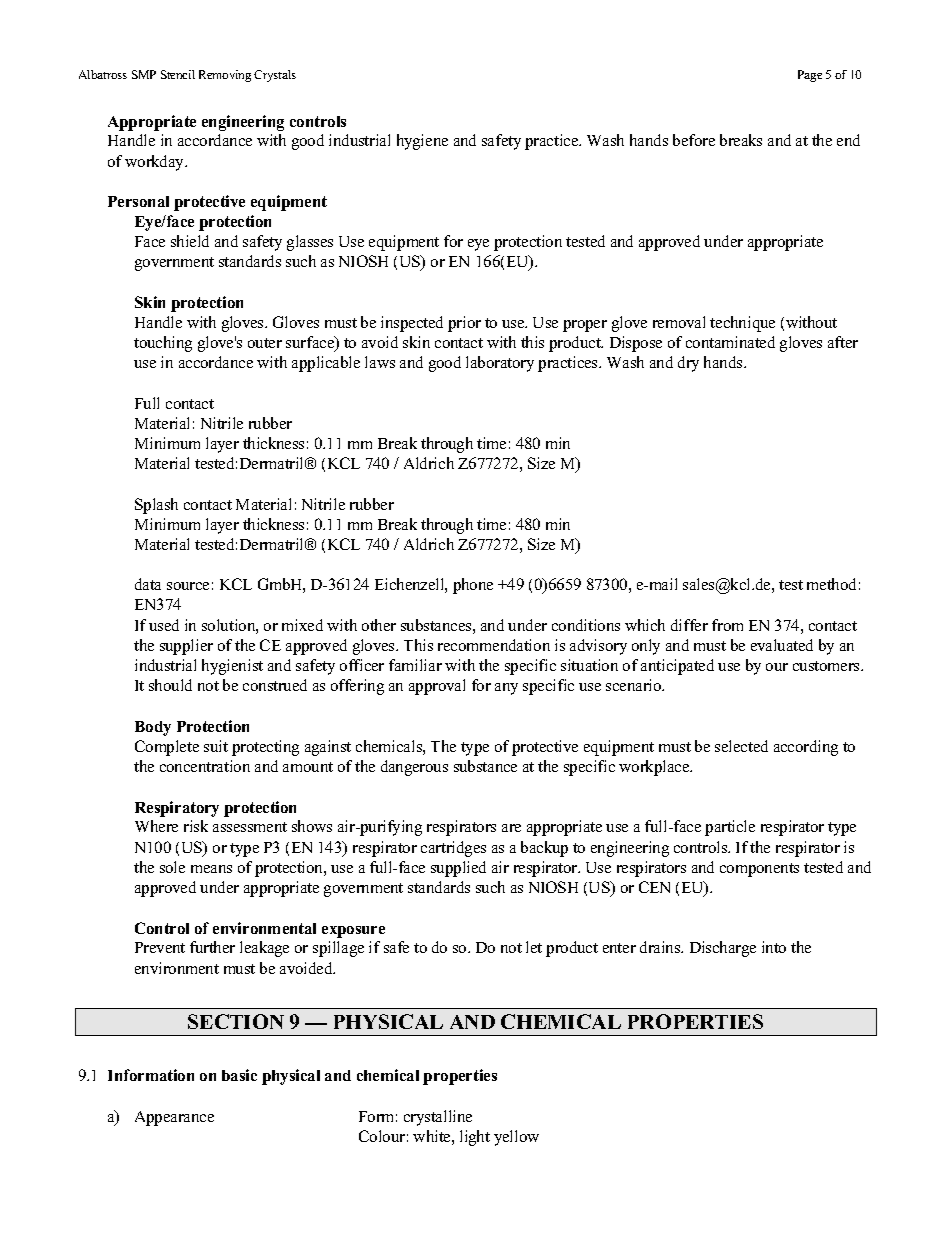 The width and height of the screenshot is (952, 1233). Describe the element at coordinates (205, 766) in the screenshot. I see `concentration` at that location.
